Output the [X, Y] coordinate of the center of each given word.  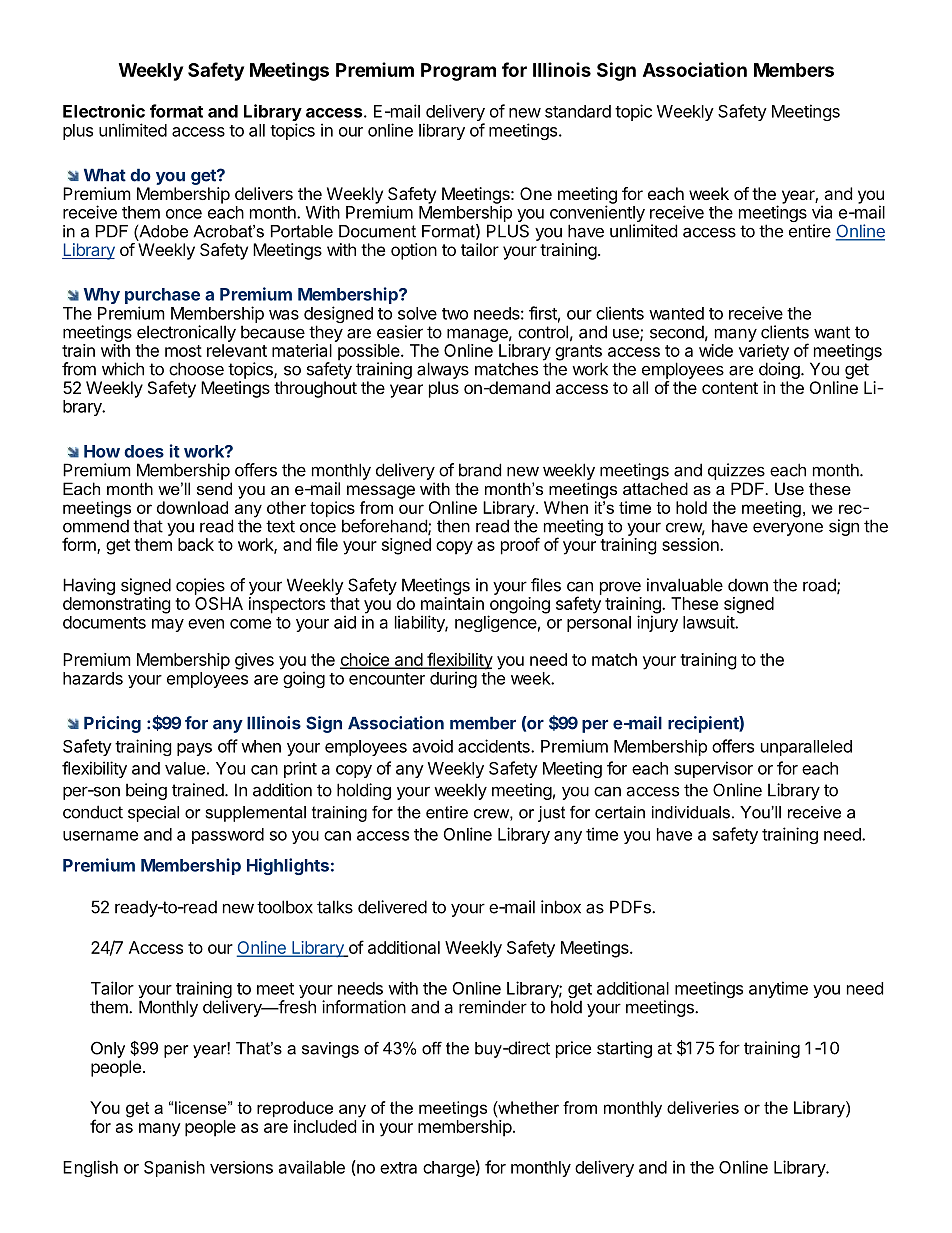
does [144, 451]
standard [578, 111]
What [105, 175]
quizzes [736, 471]
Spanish [174, 1168]
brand [480, 470]
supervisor [713, 769]
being [146, 791]
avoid [433, 746]
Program [458, 72]
